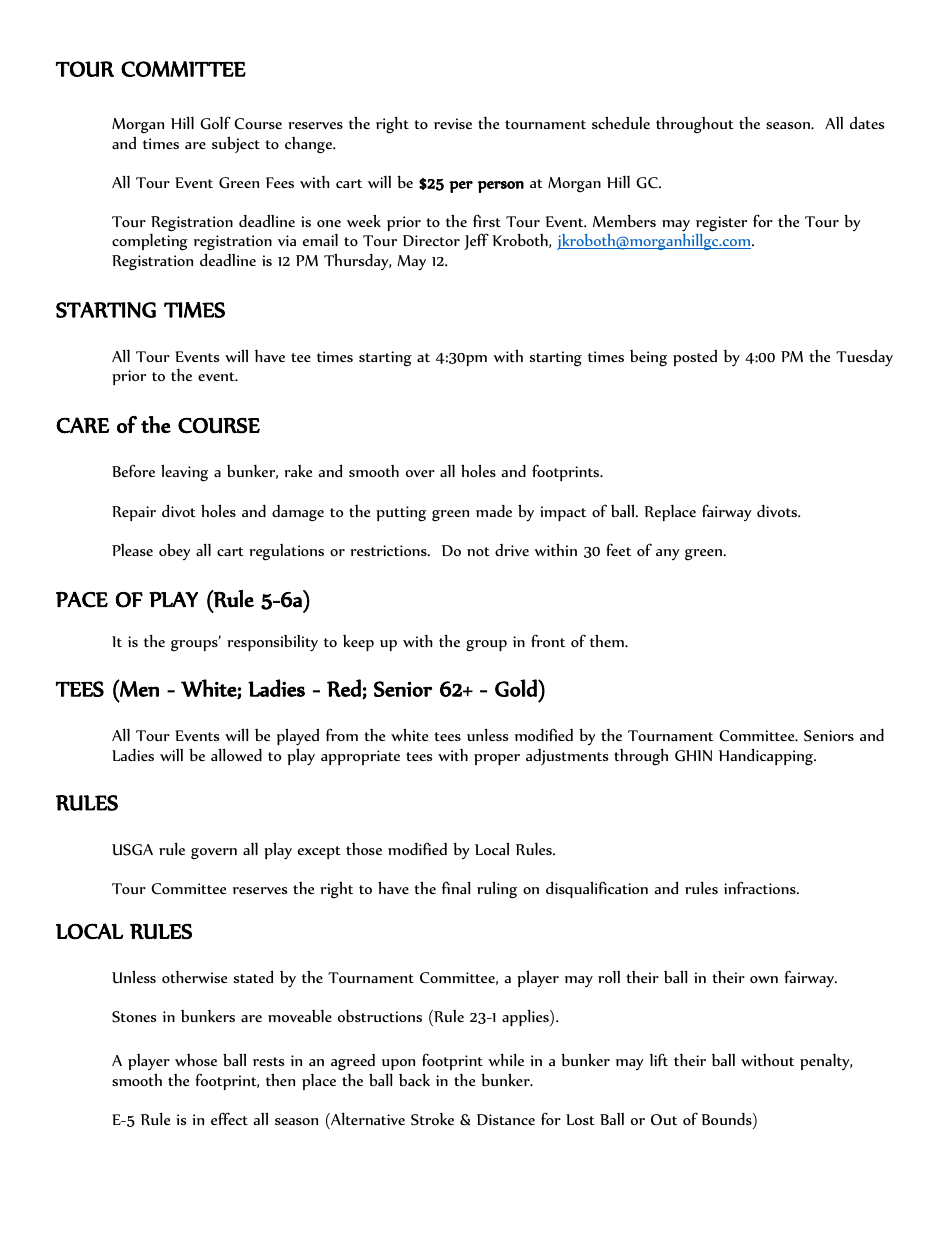 Image resolution: width=952 pixels, height=1233 pixels. Describe the element at coordinates (82, 600) in the page. I see `PACE` at that location.
